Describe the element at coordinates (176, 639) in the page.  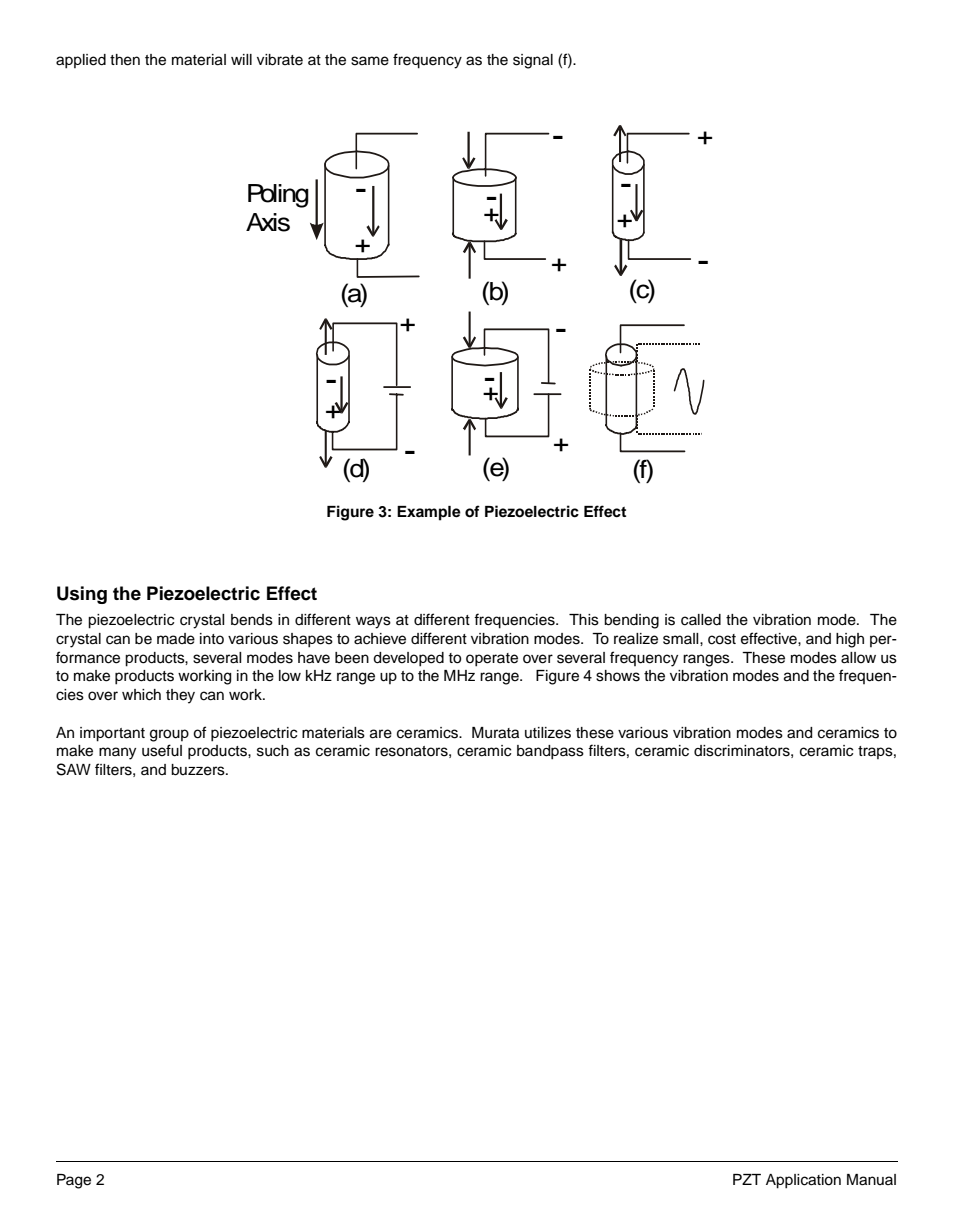
I see `made` at that location.
